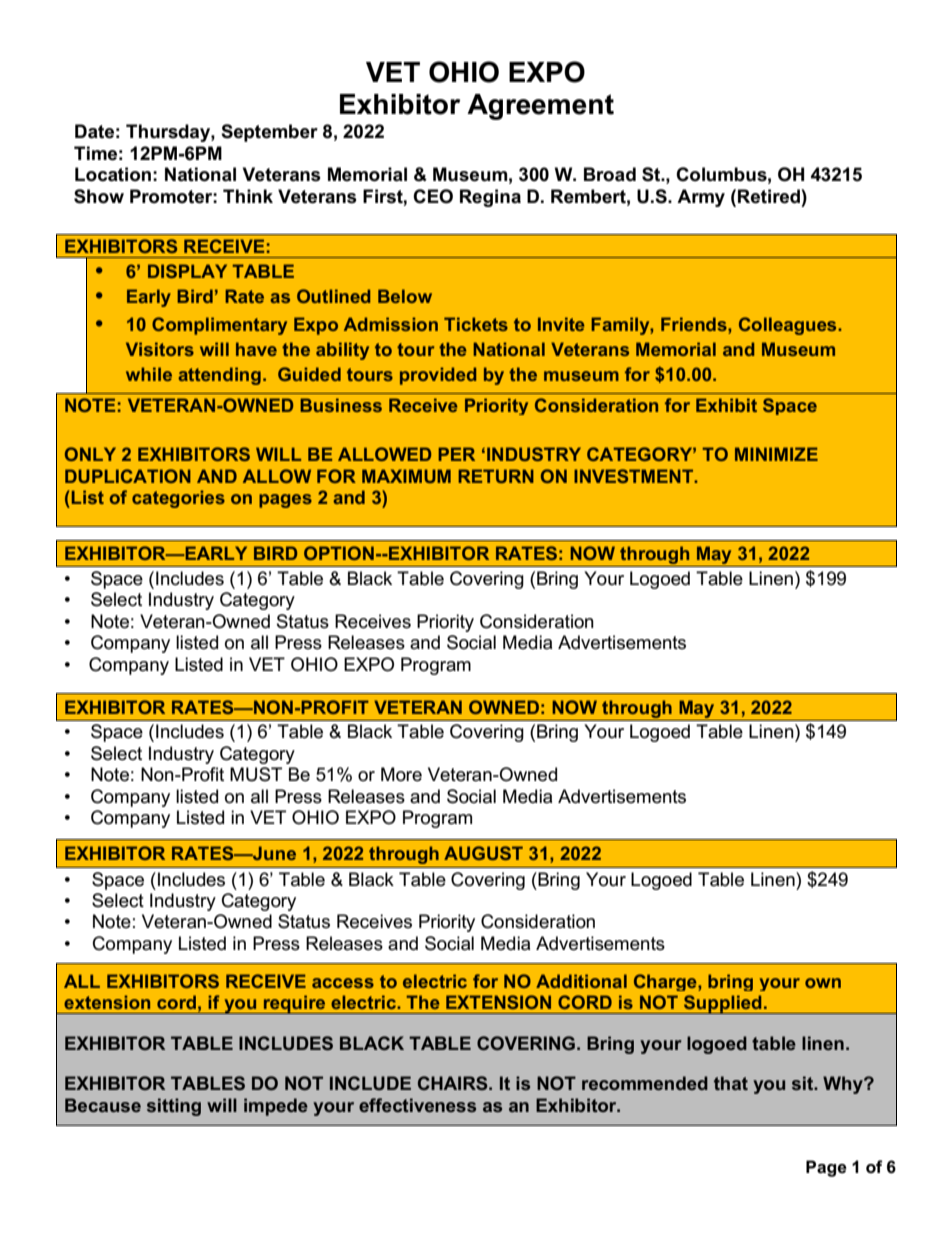 The image size is (952, 1233). What do you see at coordinates (113, 174) in the screenshot?
I see `Location` at bounding box center [113, 174].
